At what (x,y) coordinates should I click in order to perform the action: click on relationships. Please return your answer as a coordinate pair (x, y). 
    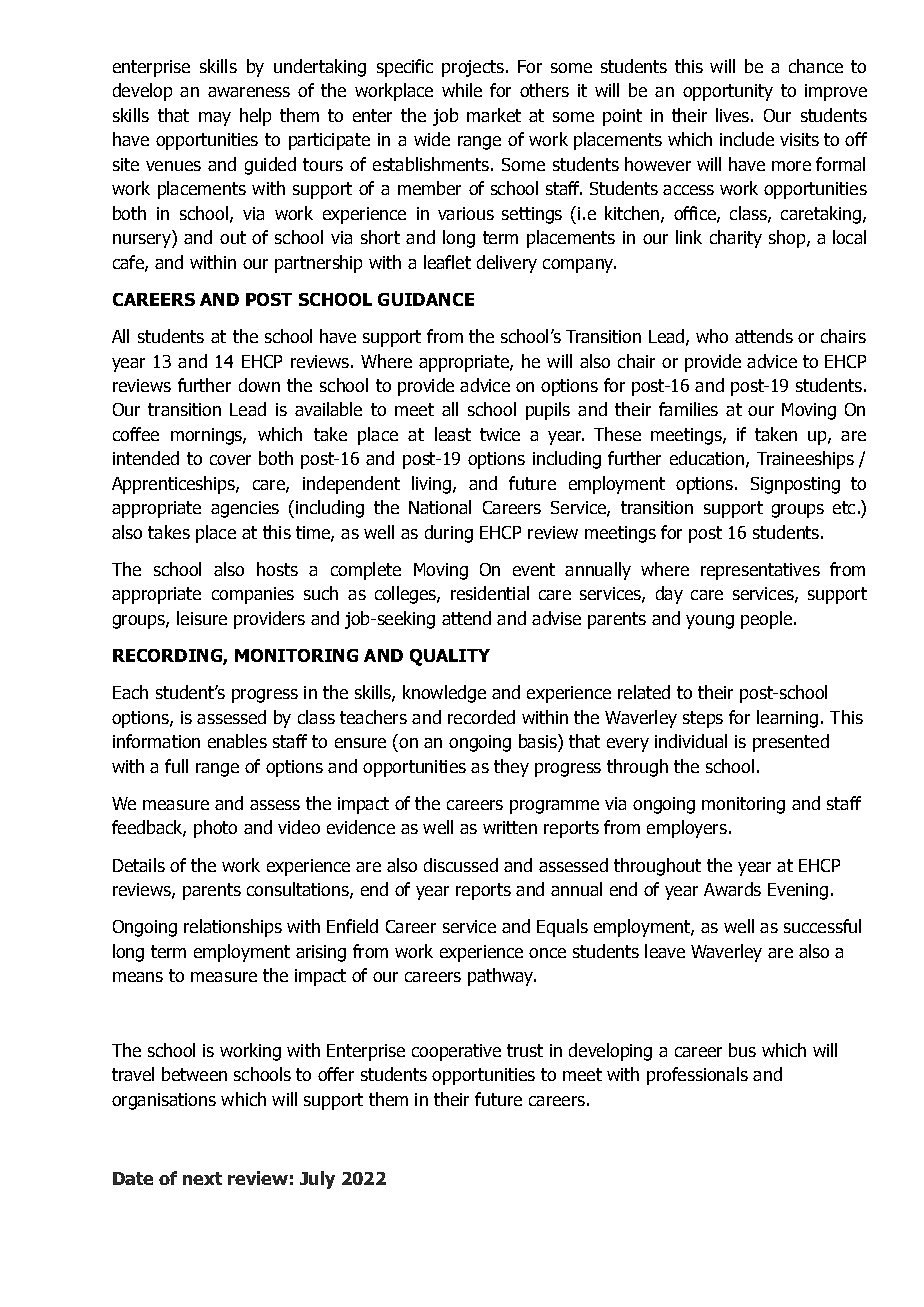
    Looking at the image, I should click on (233, 928).
